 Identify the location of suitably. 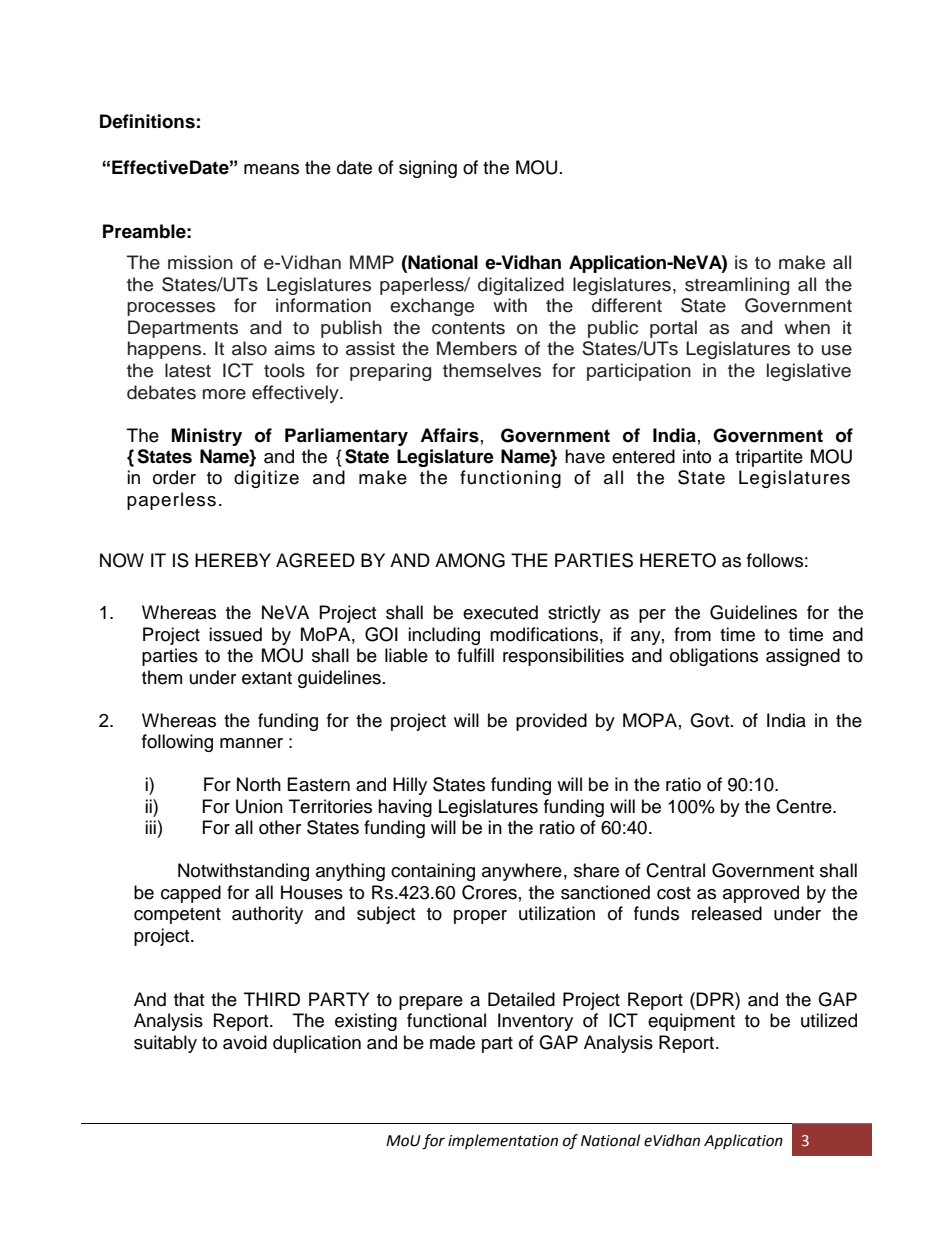
(165, 1044).
